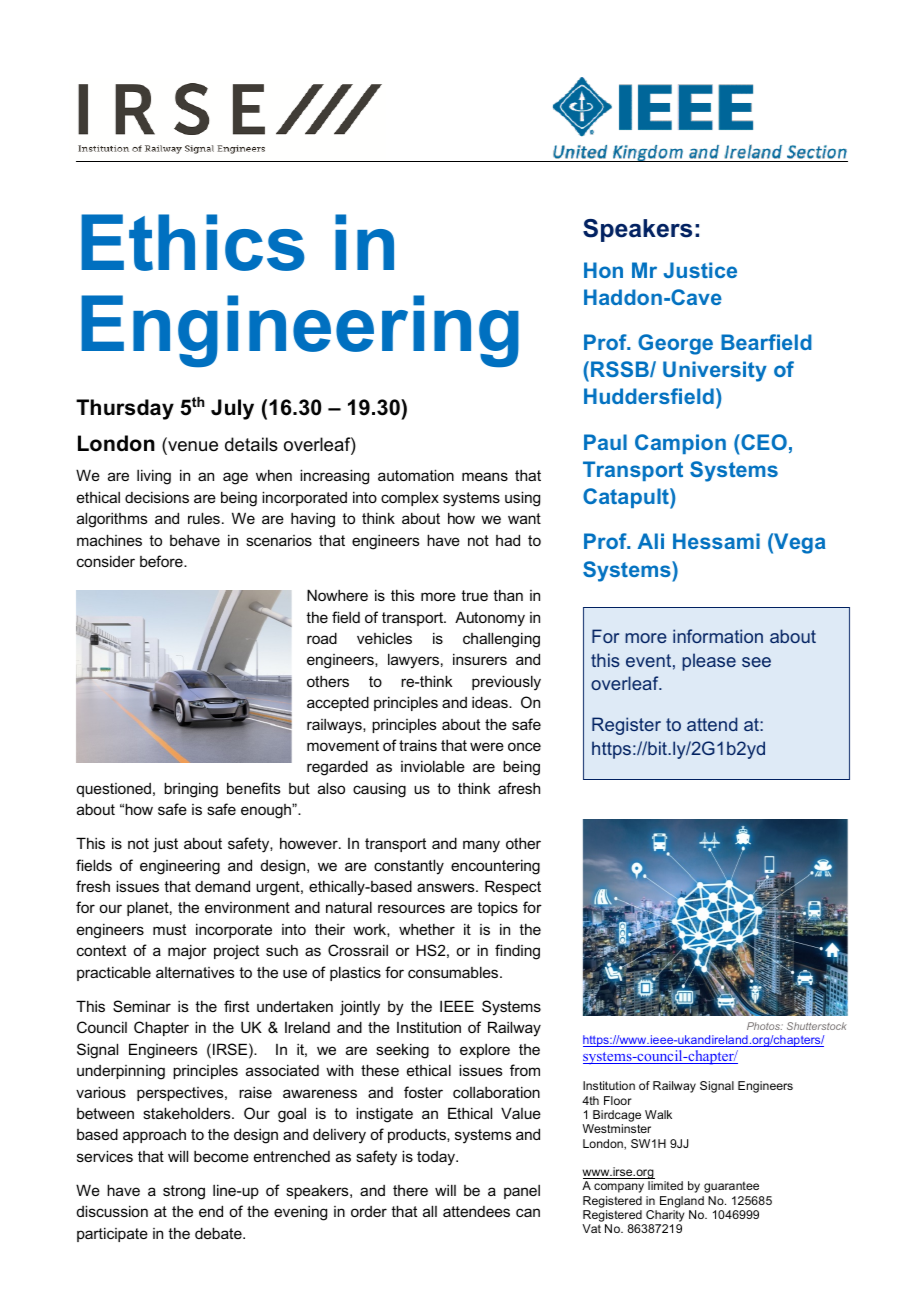 The height and width of the screenshot is (1308, 924). I want to click on Hon, so click(603, 270).
